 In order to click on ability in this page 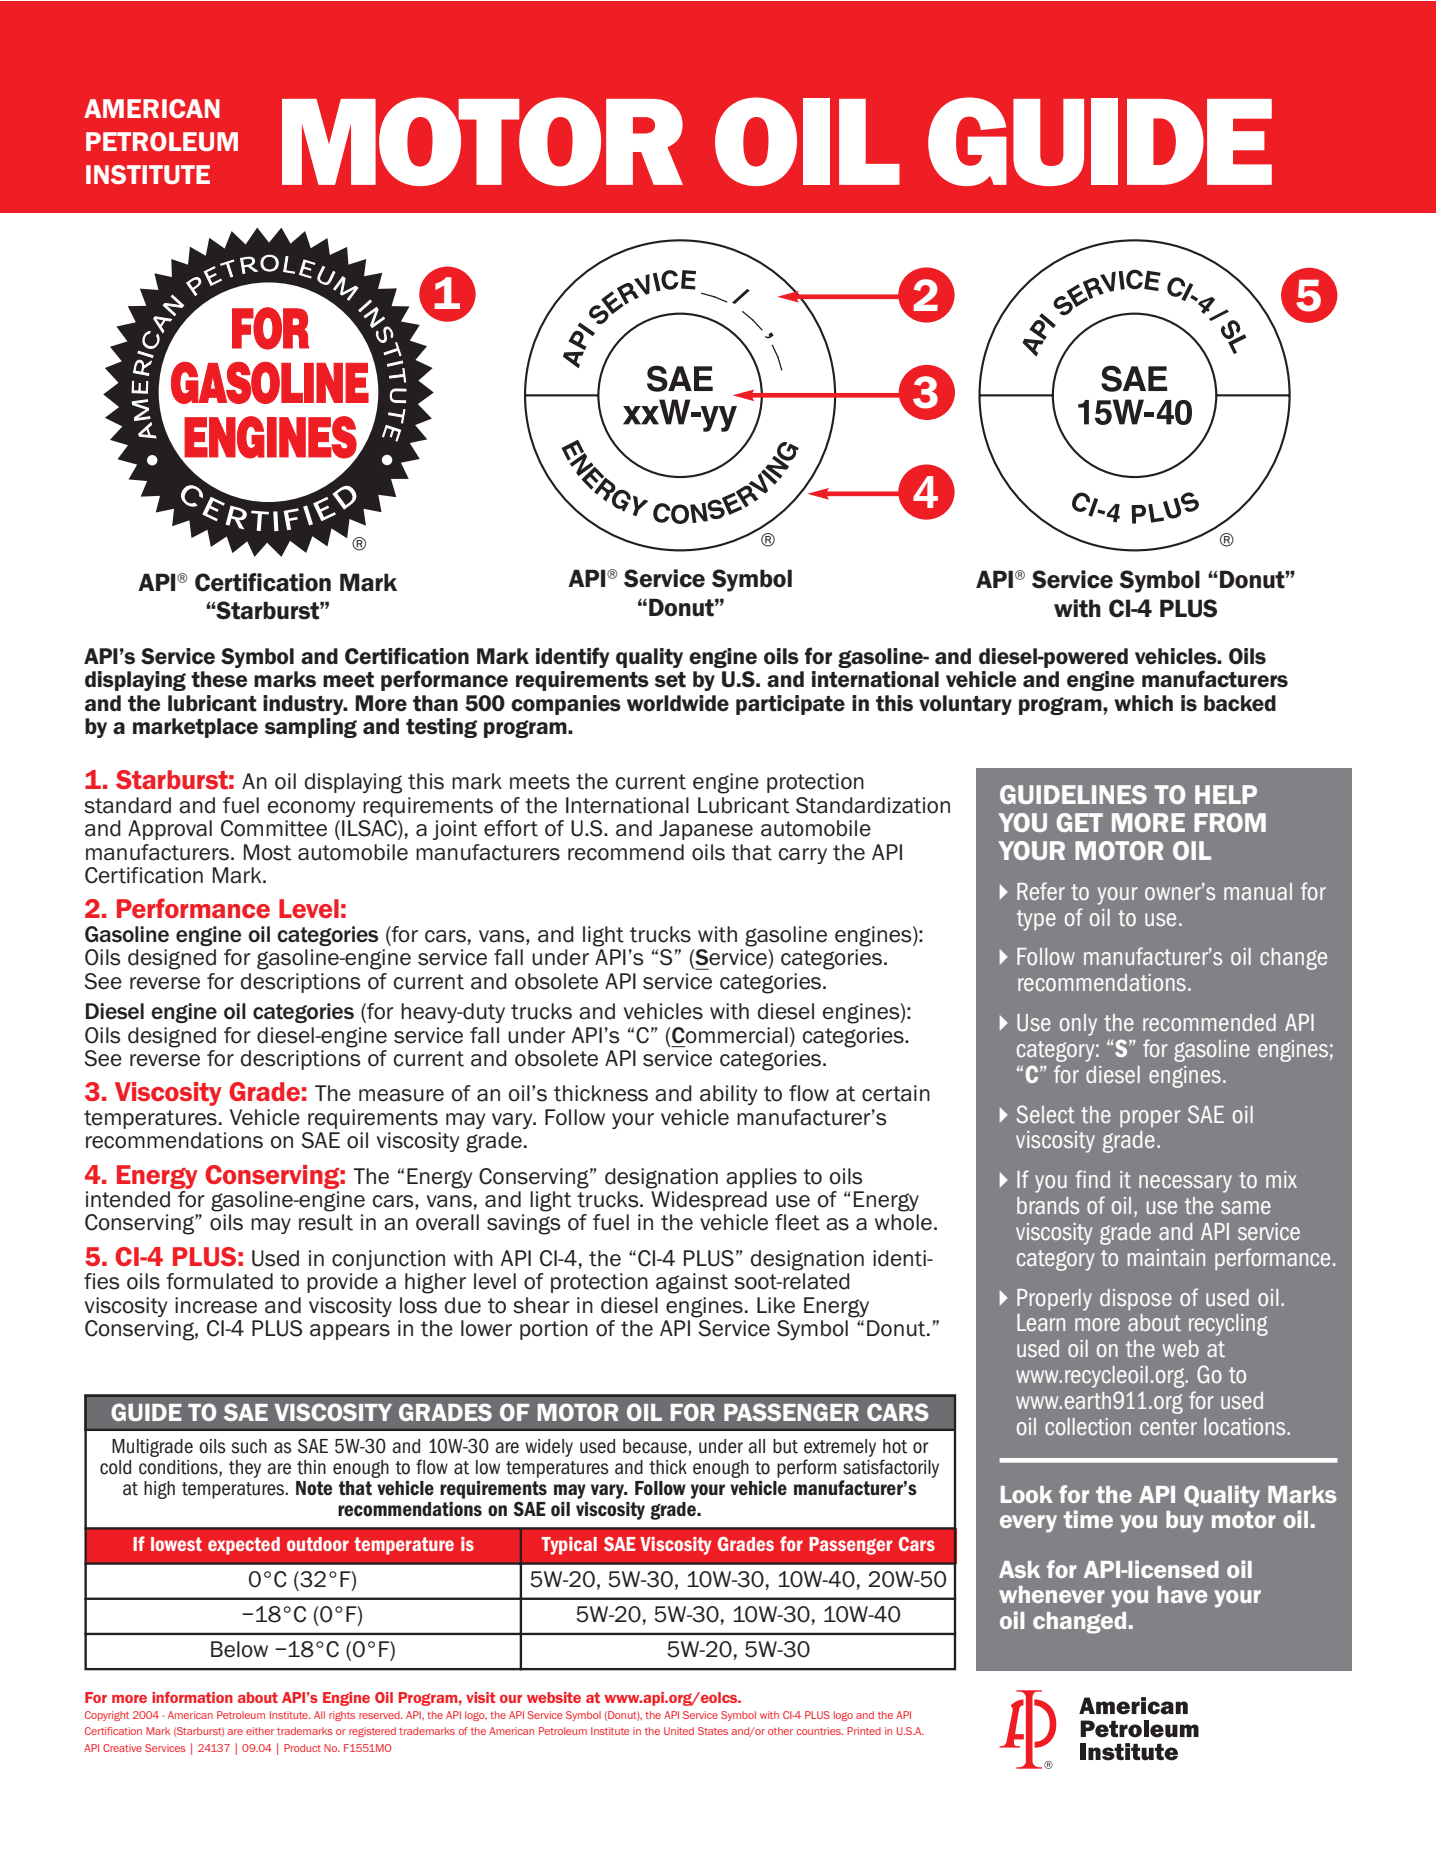, I will do `click(728, 1095)`.
